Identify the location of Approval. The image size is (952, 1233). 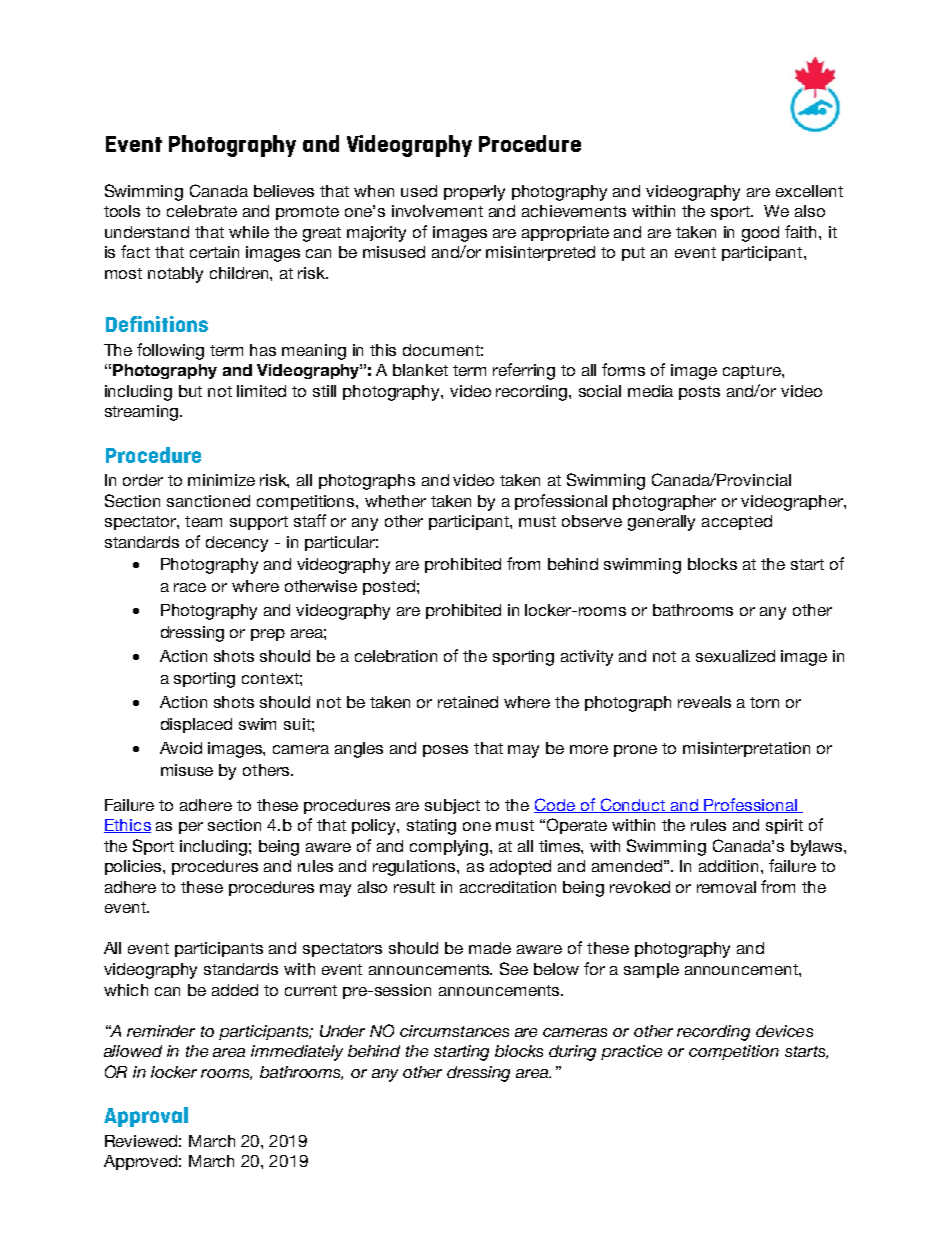
(146, 1117).
